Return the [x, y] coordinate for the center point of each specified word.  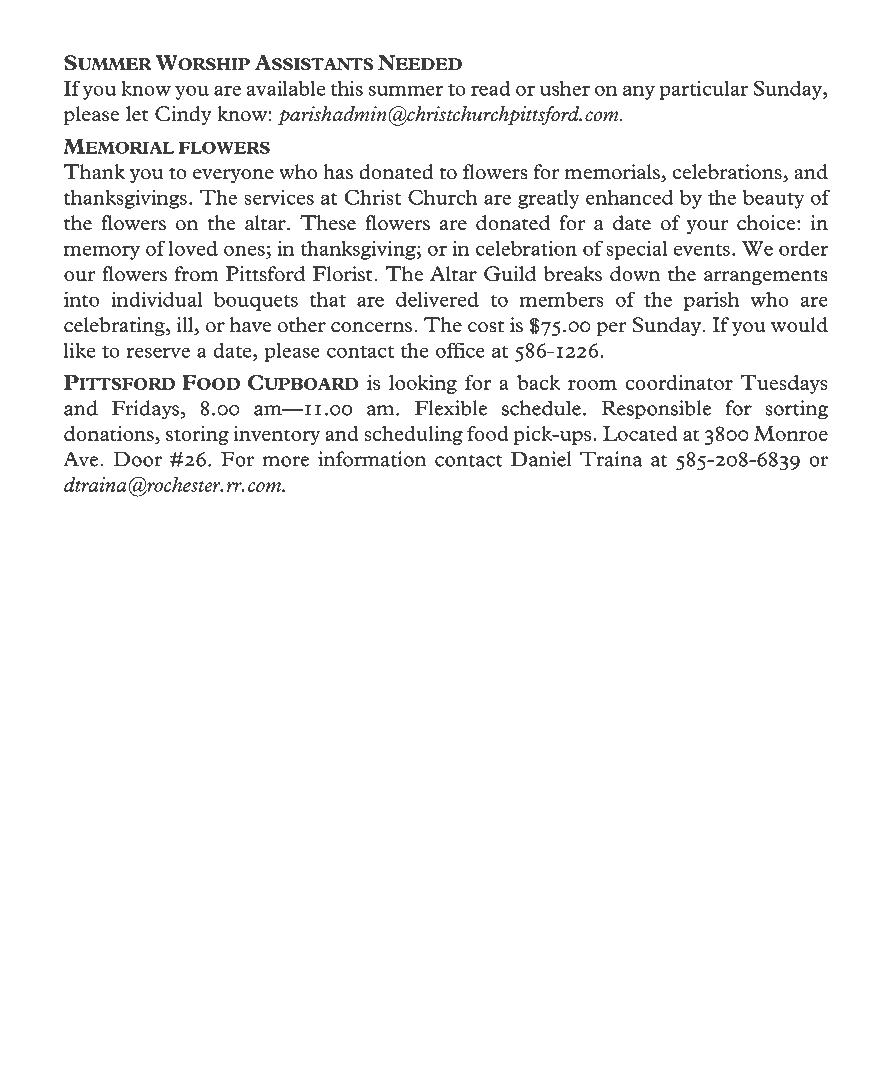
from [197, 274]
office [460, 350]
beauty [773, 199]
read [491, 88]
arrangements [766, 277]
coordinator [679, 382]
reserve [158, 352]
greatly [549, 199]
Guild [510, 274]
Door [137, 459]
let [137, 114]
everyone [233, 176]
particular [703, 90]
